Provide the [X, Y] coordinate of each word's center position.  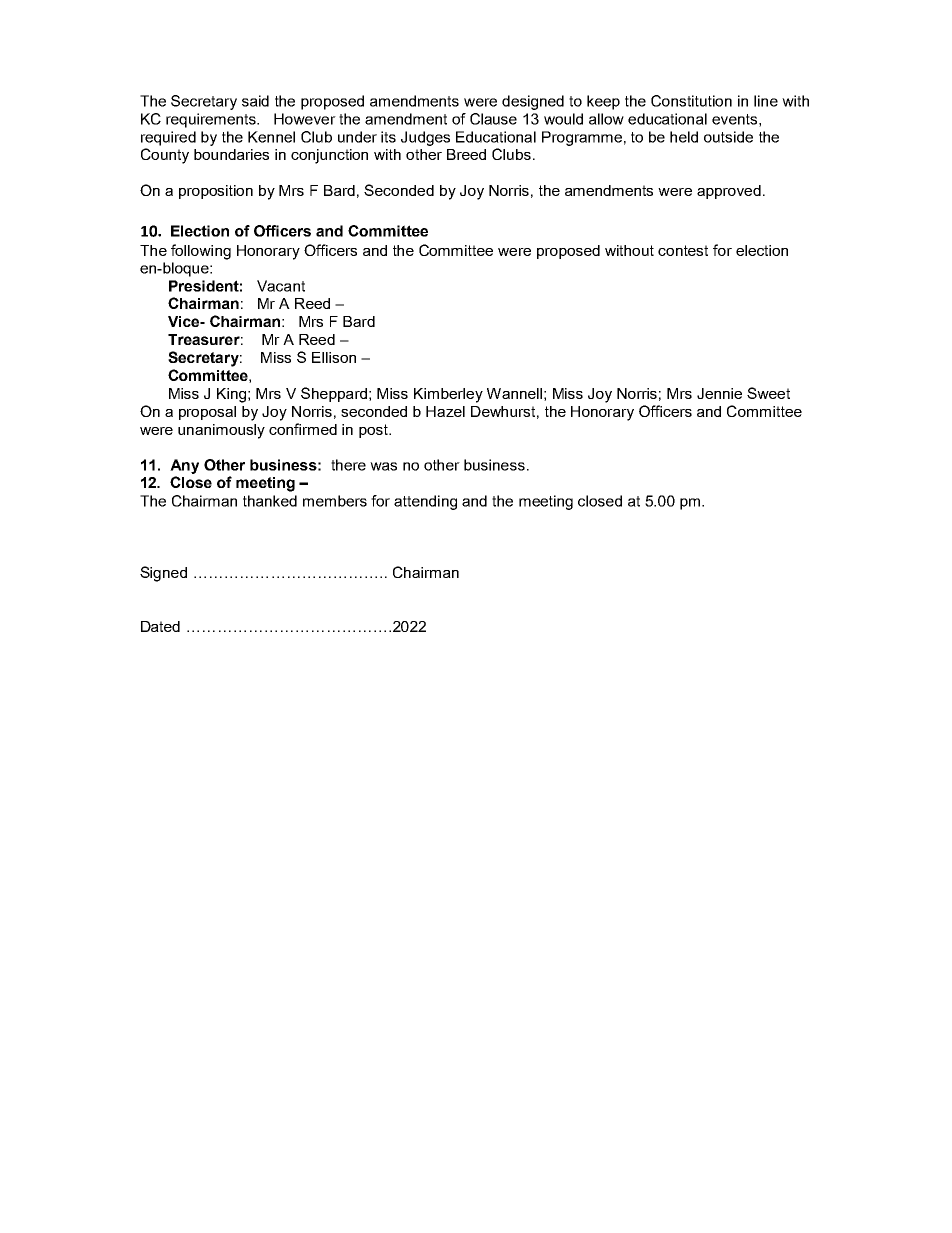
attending [425, 502]
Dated [160, 626]
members [335, 501]
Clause [493, 119]
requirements [212, 120]
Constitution [691, 101]
